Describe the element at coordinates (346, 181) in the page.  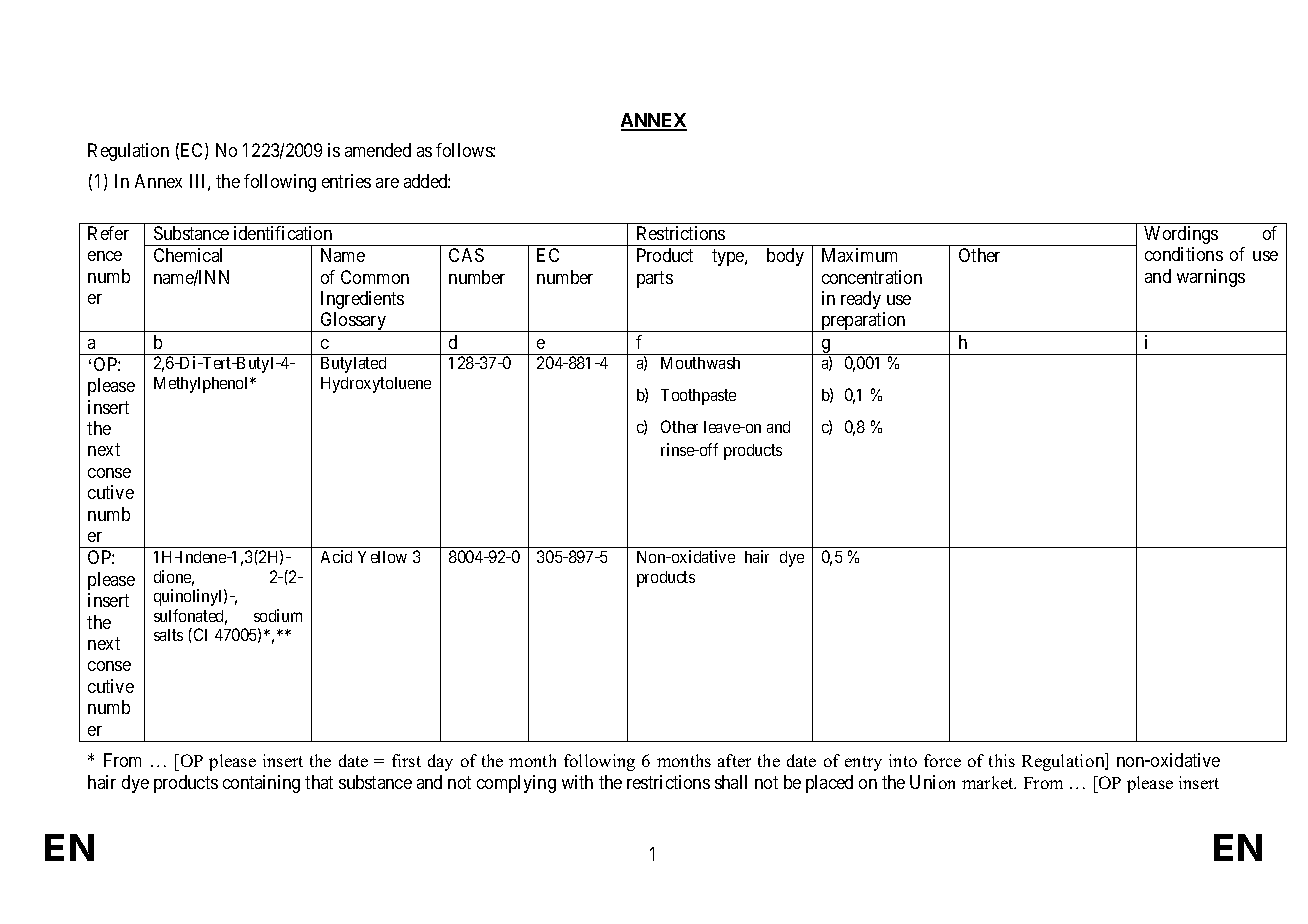
I see `entries` at that location.
